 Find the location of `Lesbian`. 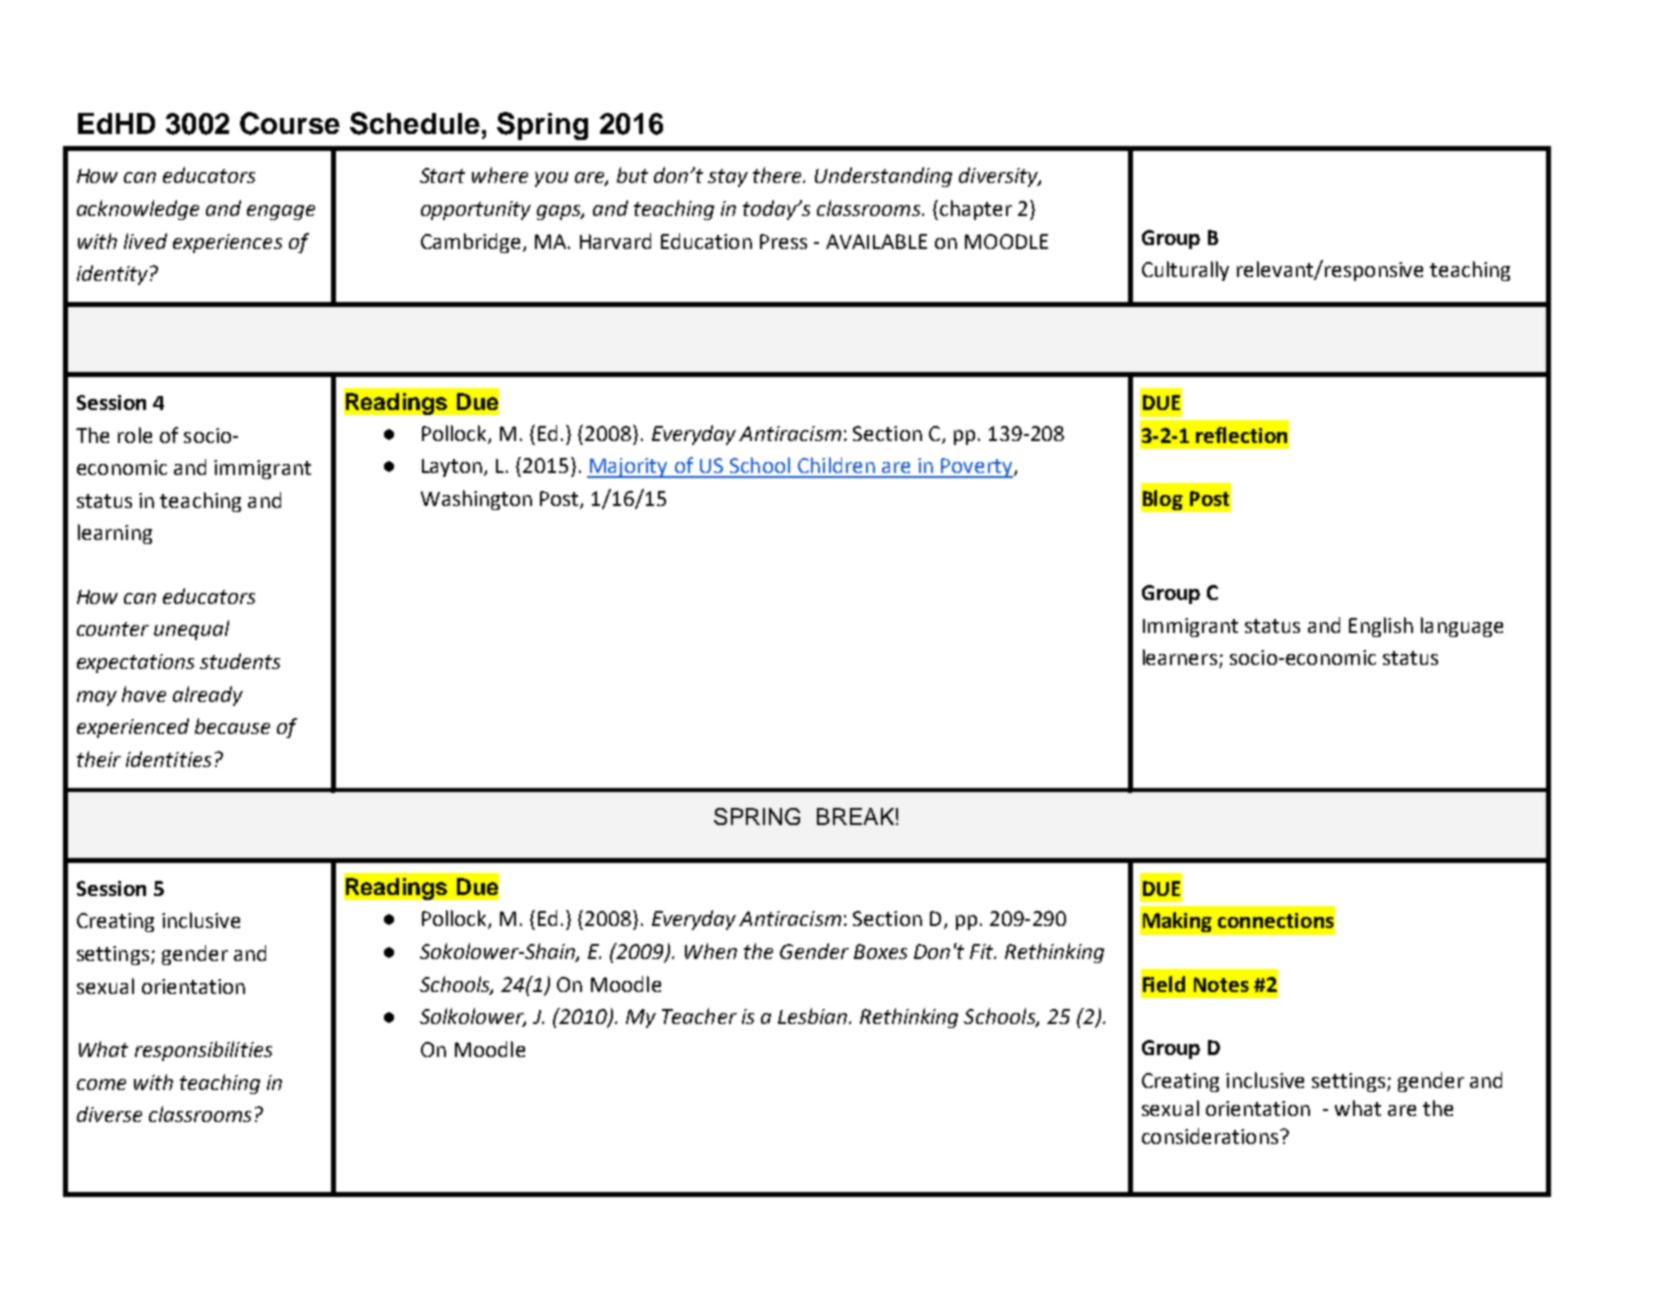

Lesbian is located at coordinates (814, 1016).
